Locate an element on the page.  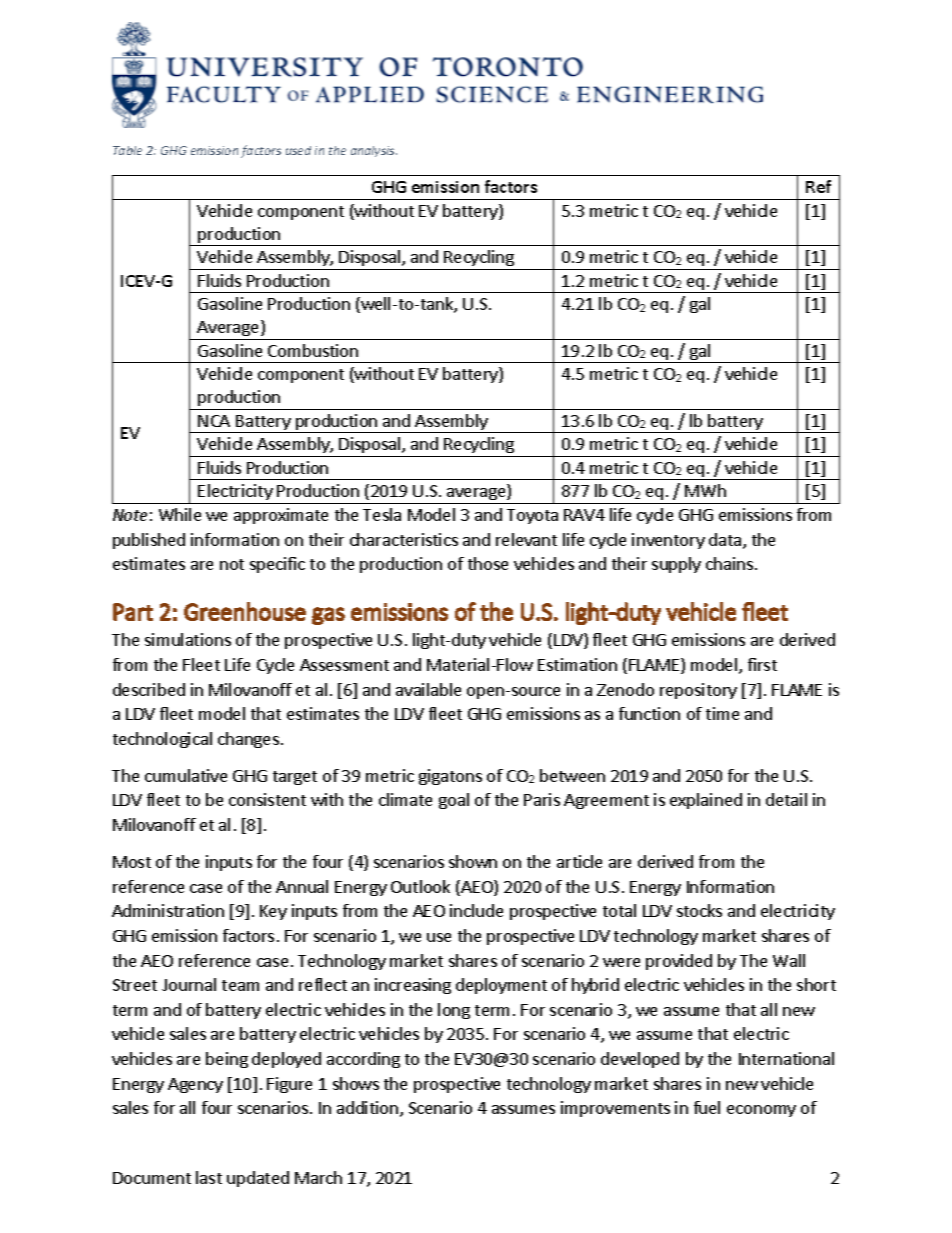
data is located at coordinates (726, 541).
